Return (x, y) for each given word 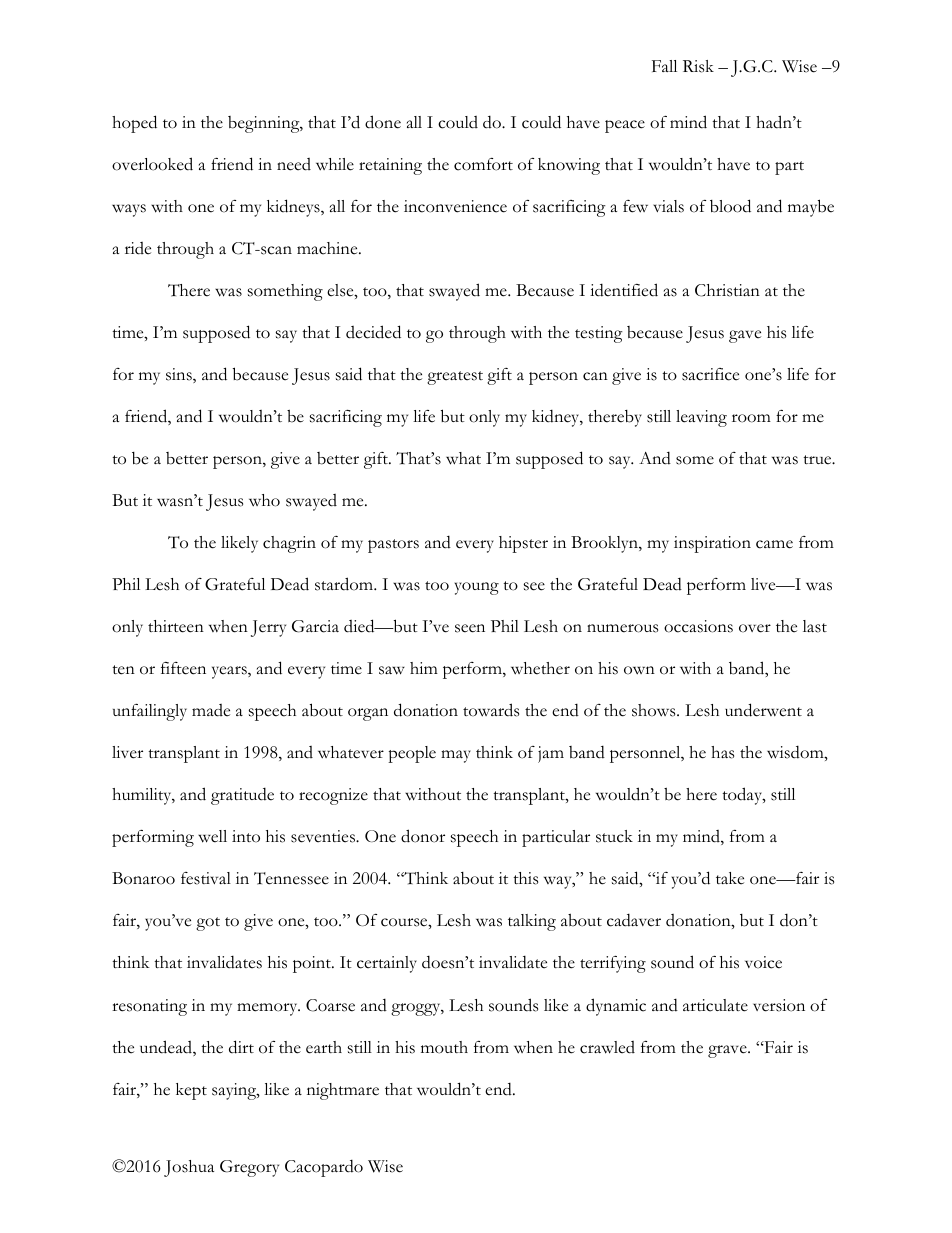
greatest (455, 378)
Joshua (189, 1168)
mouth (444, 1047)
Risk (698, 66)
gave (745, 336)
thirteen (176, 626)
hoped (134, 124)
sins (180, 375)
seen (470, 628)
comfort (483, 164)
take (730, 878)
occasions (698, 626)
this (525, 878)
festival (206, 878)
